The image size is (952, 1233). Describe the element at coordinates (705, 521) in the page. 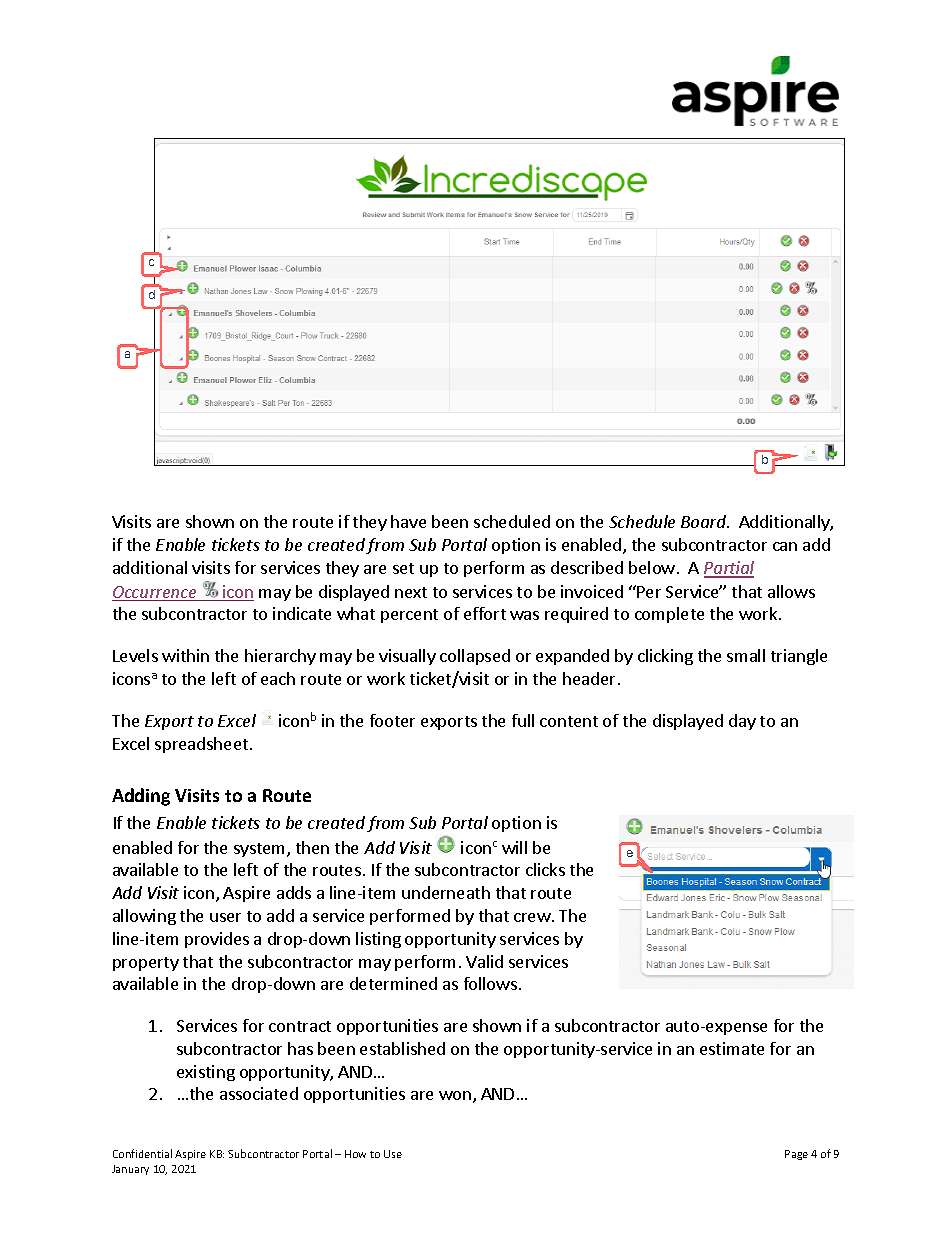

I see `Board` at that location.
